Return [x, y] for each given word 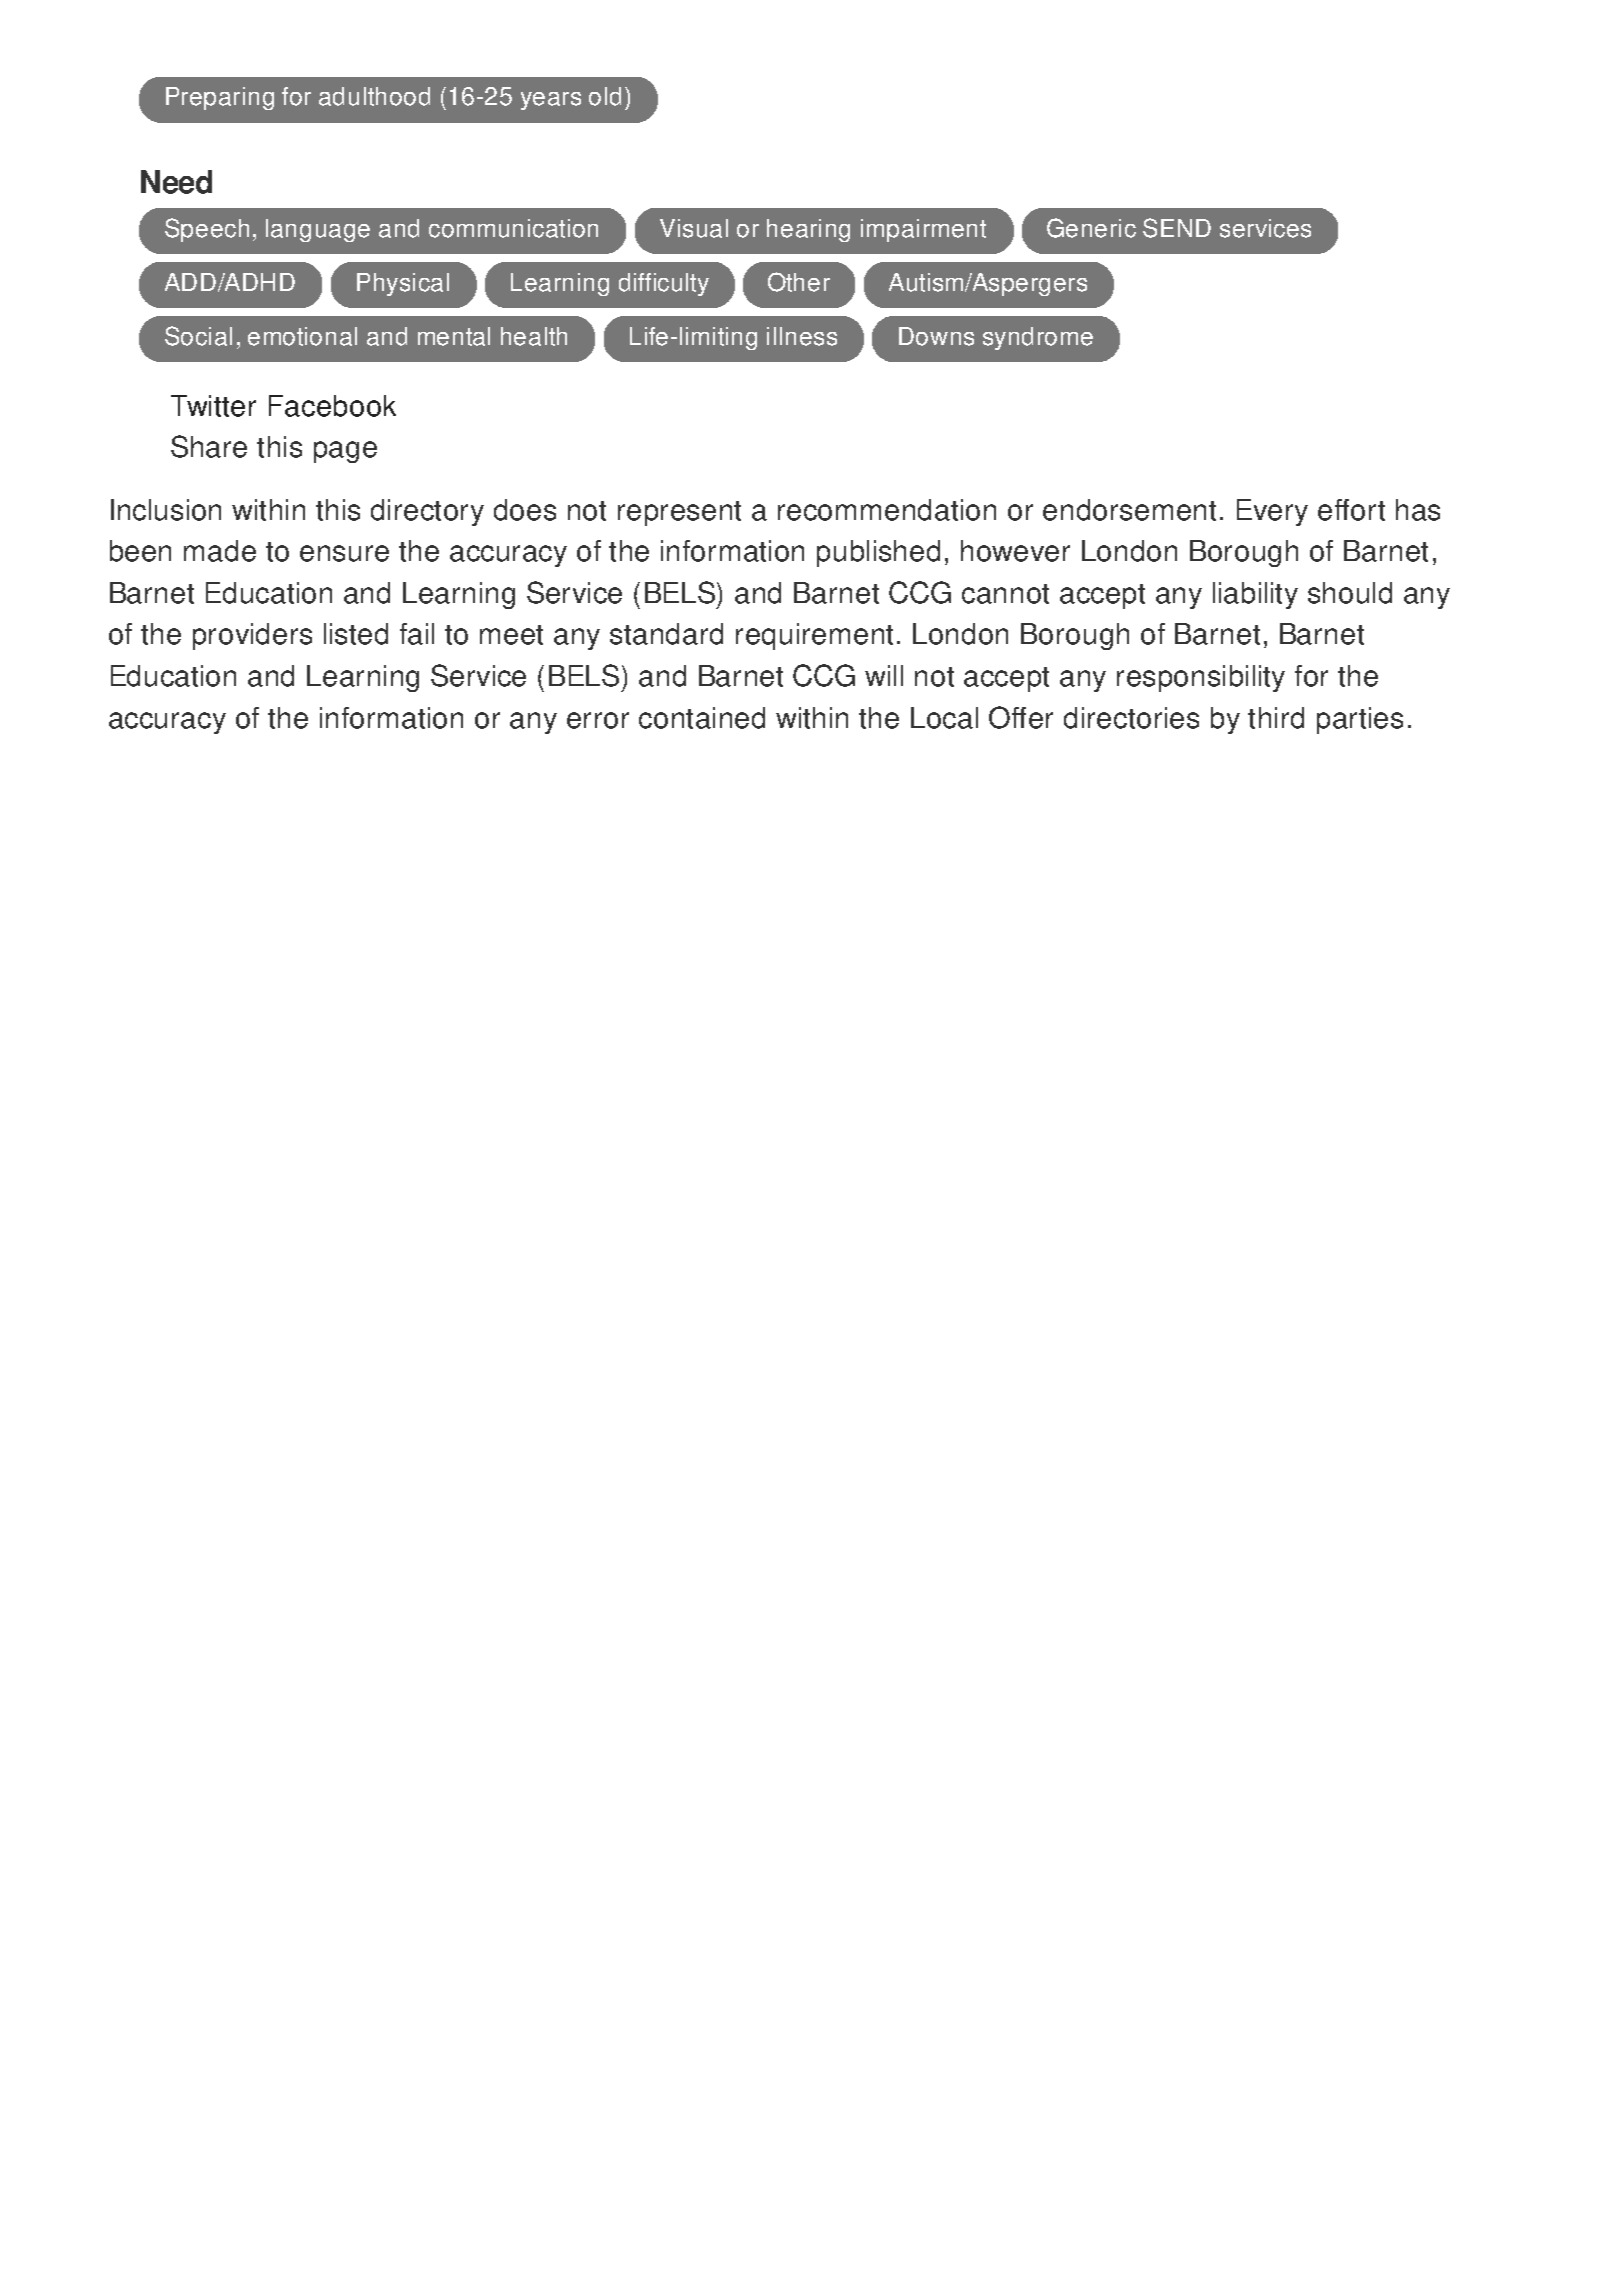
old [605, 96]
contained [702, 718]
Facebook [332, 406]
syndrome [1038, 338]
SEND [1177, 228]
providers [252, 636]
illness [802, 336]
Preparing [220, 98]
